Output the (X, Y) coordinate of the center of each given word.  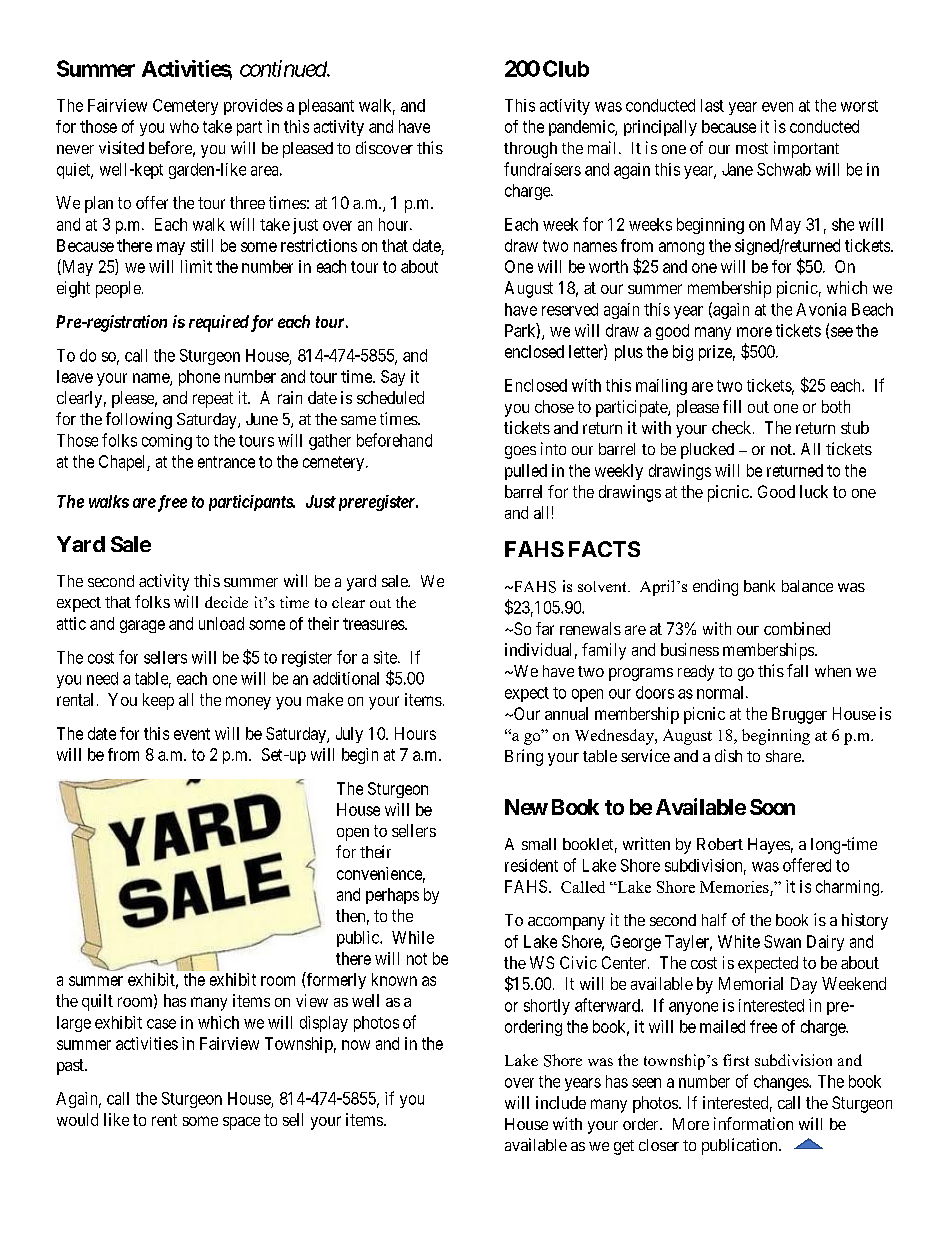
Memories (734, 887)
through (530, 150)
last (712, 105)
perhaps (392, 896)
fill (732, 406)
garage (142, 626)
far (545, 628)
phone (199, 378)
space (241, 1123)
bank (759, 586)
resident (531, 865)
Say (393, 378)
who (184, 126)
